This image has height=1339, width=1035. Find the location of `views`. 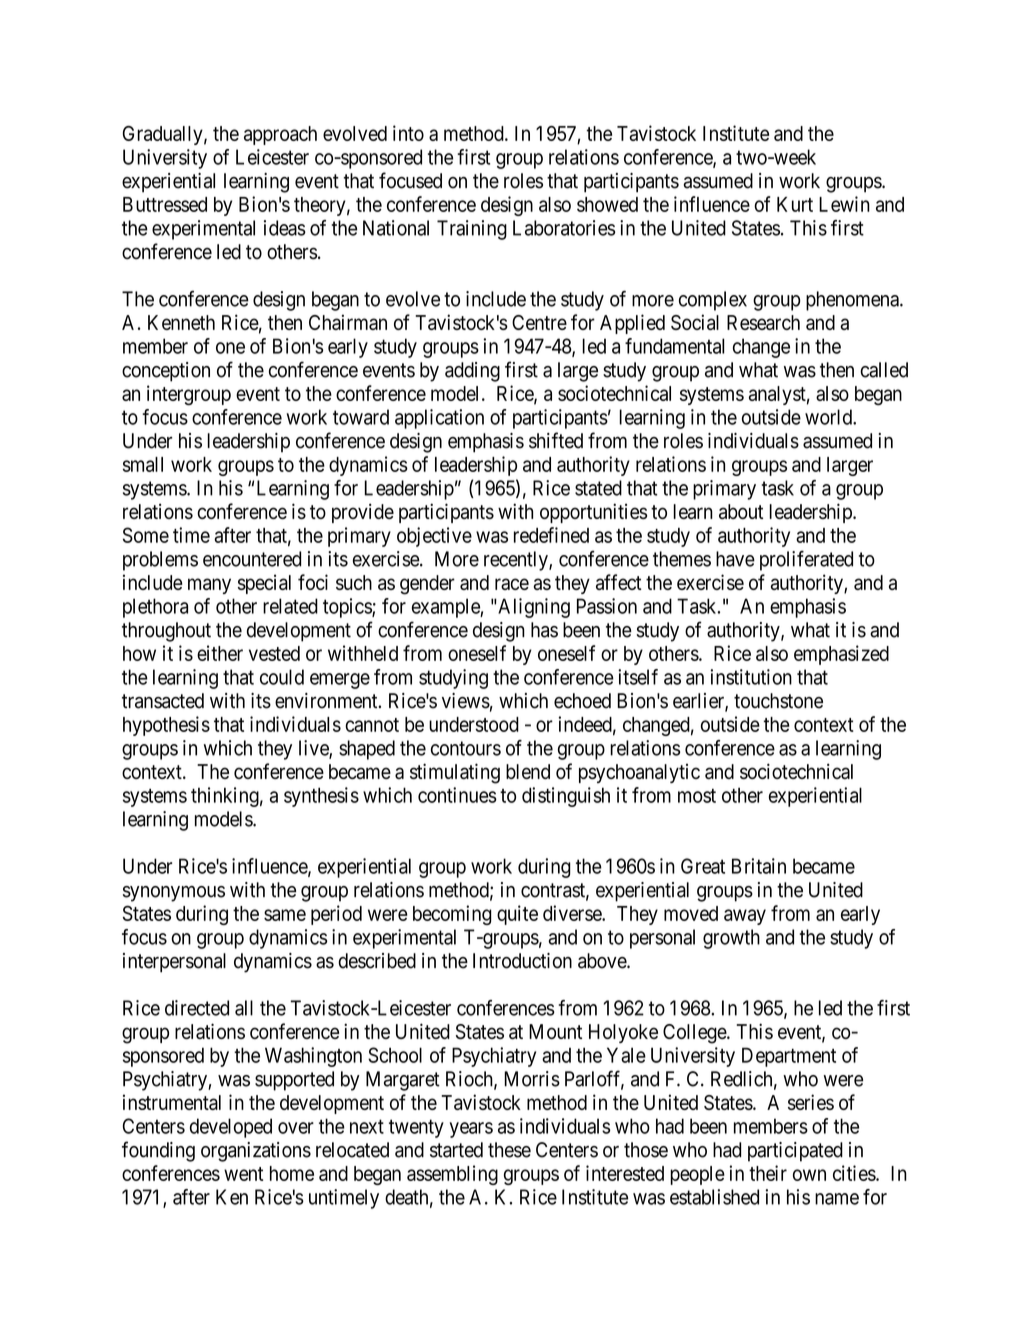

views is located at coordinates (466, 701).
